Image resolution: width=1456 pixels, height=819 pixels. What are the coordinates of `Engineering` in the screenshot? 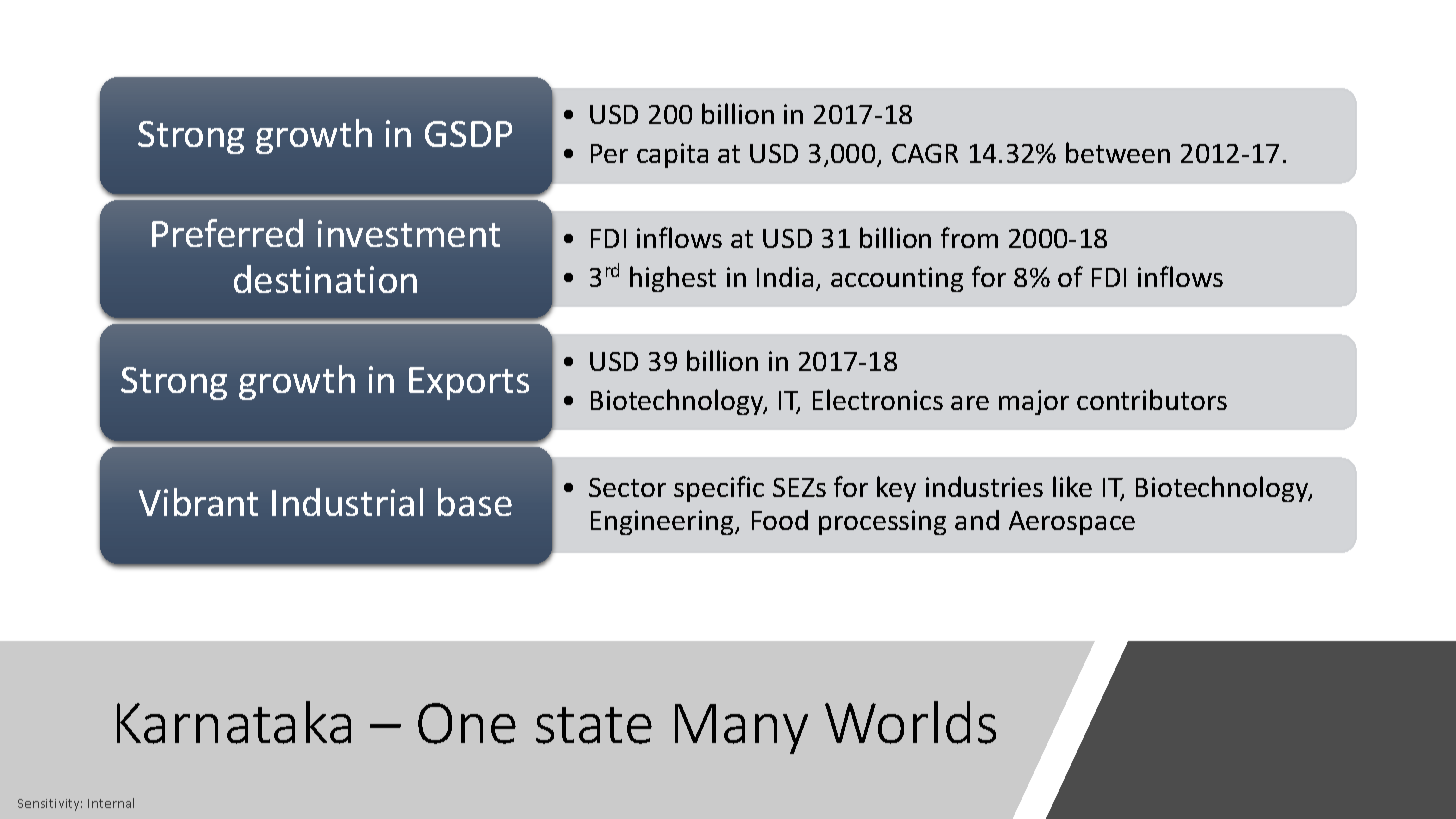 It's located at (663, 522).
